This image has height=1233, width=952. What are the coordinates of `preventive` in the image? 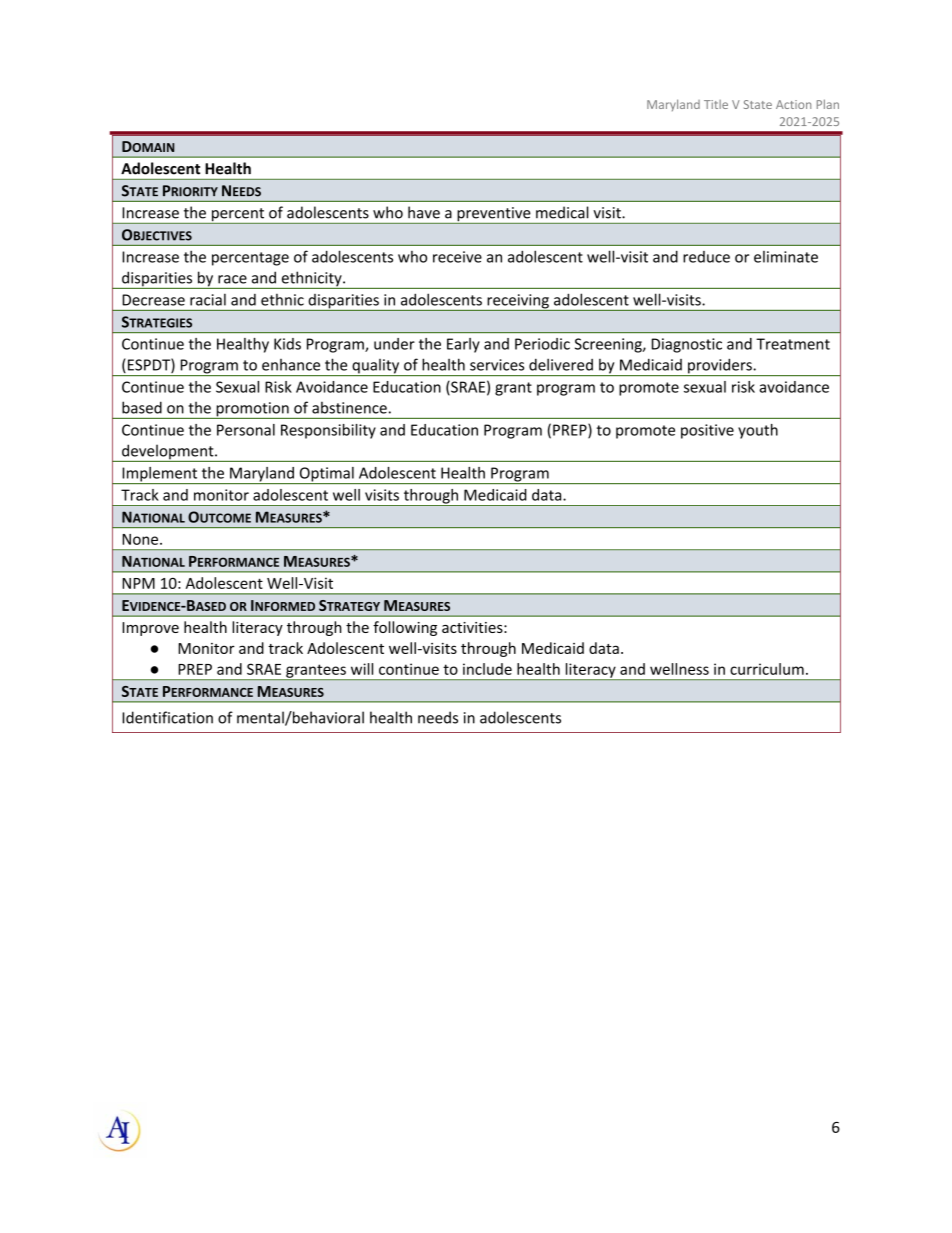 It's located at (494, 215).
